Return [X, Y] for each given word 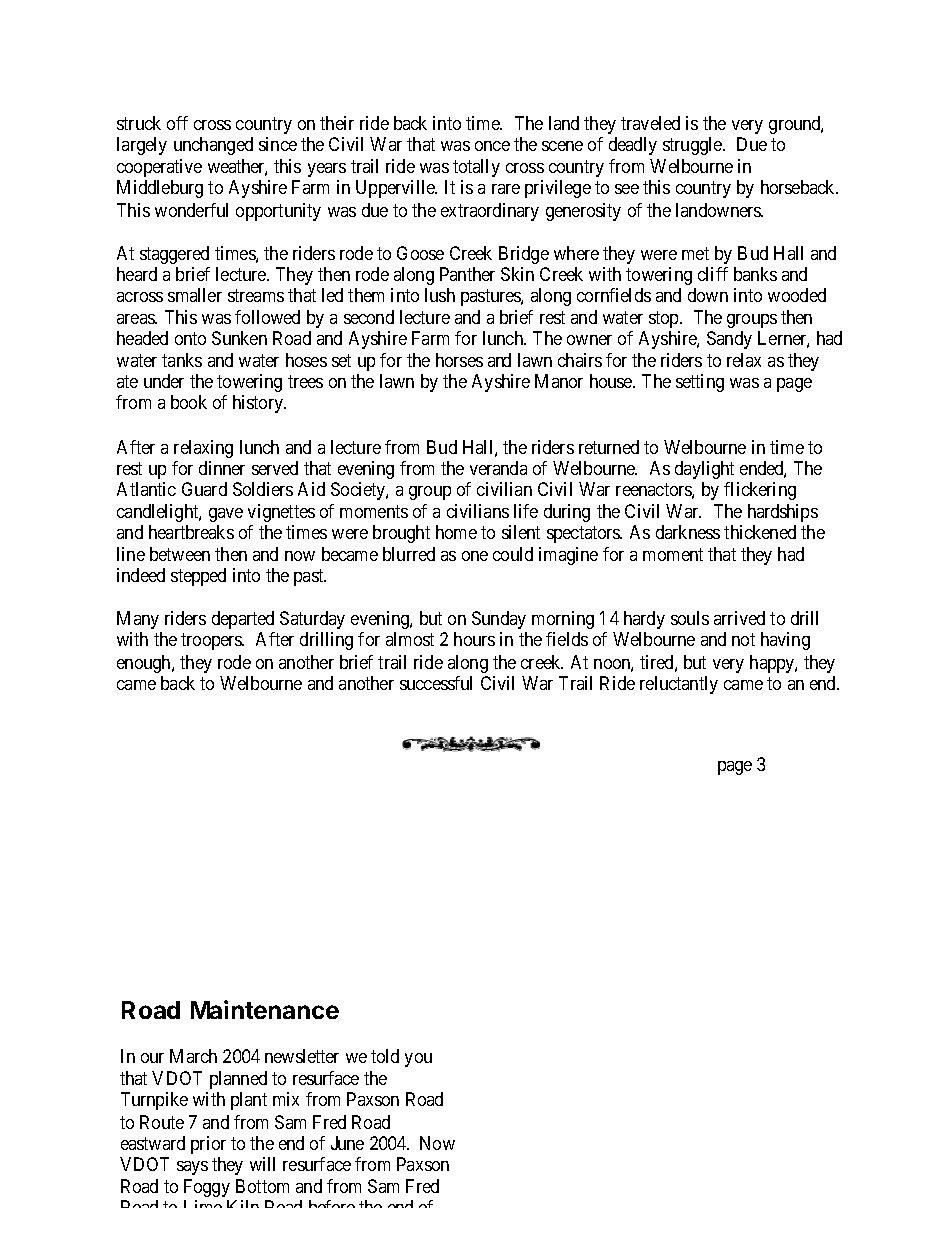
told [385, 1056]
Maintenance [265, 1009]
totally [476, 168]
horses [459, 360]
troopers [212, 642]
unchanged [213, 146]
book [189, 402]
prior [208, 1145]
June [347, 1143]
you [418, 1060]
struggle [693, 146]
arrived [739, 618]
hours [474, 639]
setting [700, 383]
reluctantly [679, 685]
